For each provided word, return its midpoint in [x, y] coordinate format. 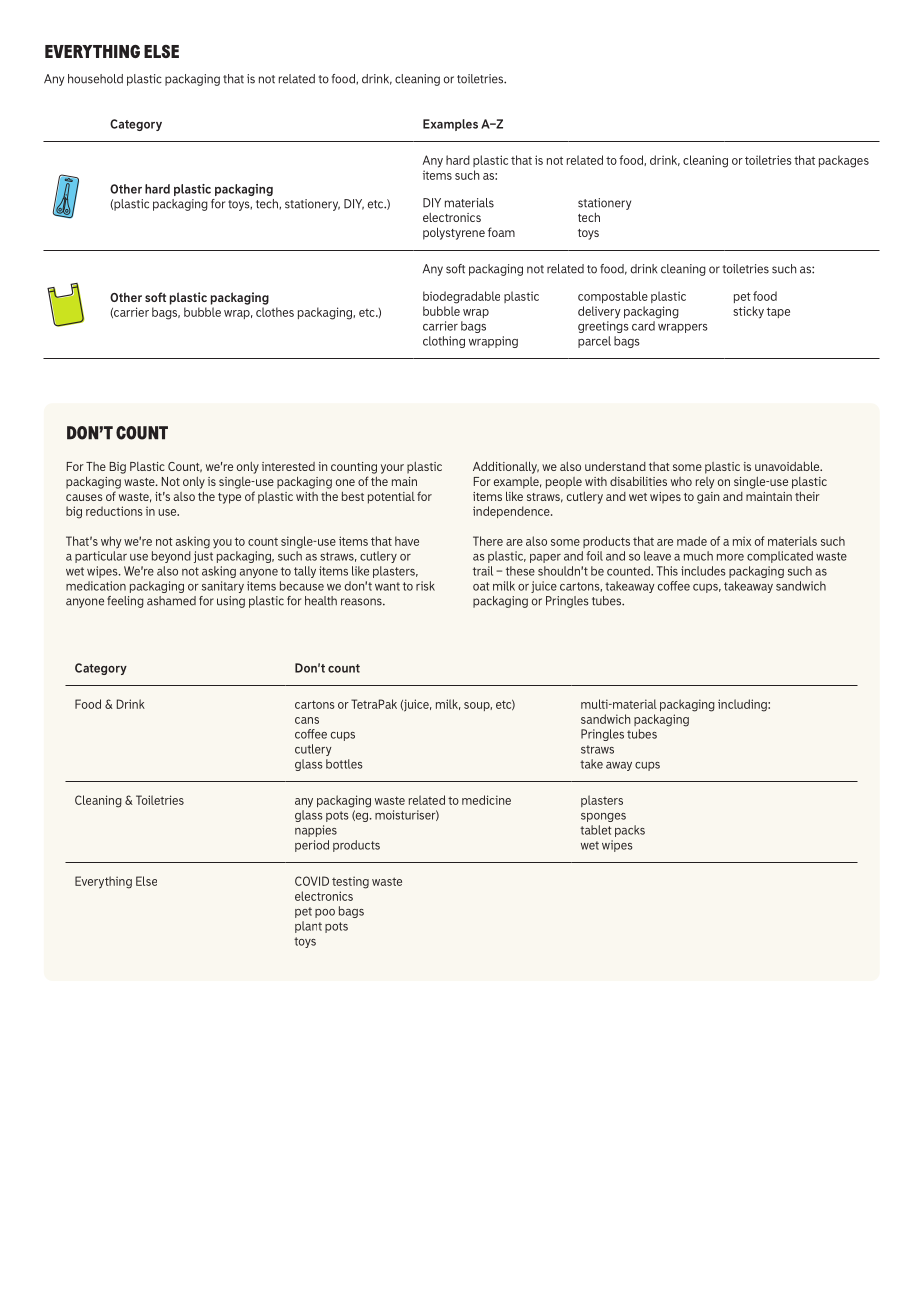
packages [844, 161]
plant [308, 927]
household [95, 79]
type [229, 498]
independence [512, 512]
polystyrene [454, 233]
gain [708, 498]
